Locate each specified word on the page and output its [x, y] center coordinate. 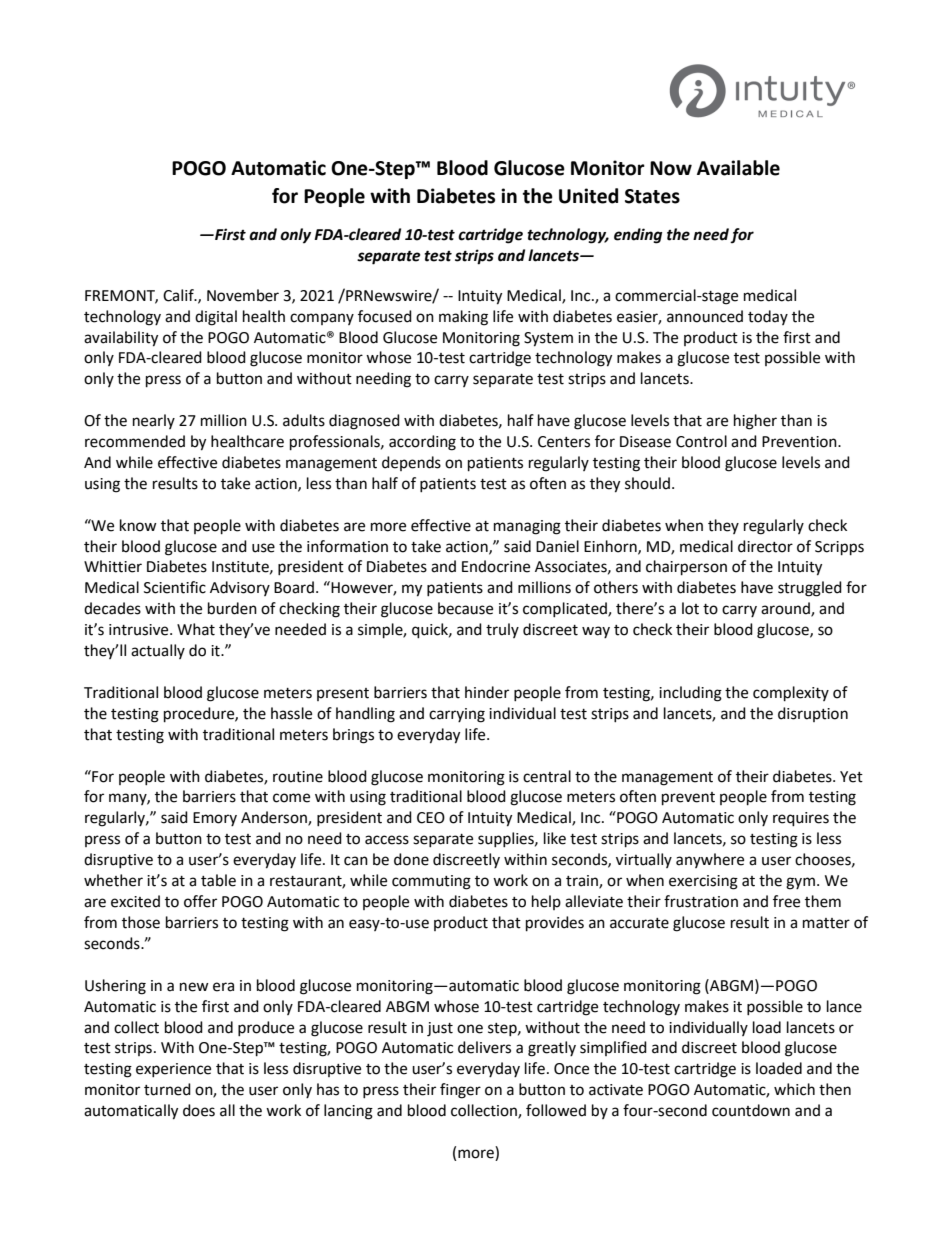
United [588, 196]
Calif [179, 295]
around [786, 609]
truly [502, 630]
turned [167, 1089]
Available [738, 168]
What [196, 629]
